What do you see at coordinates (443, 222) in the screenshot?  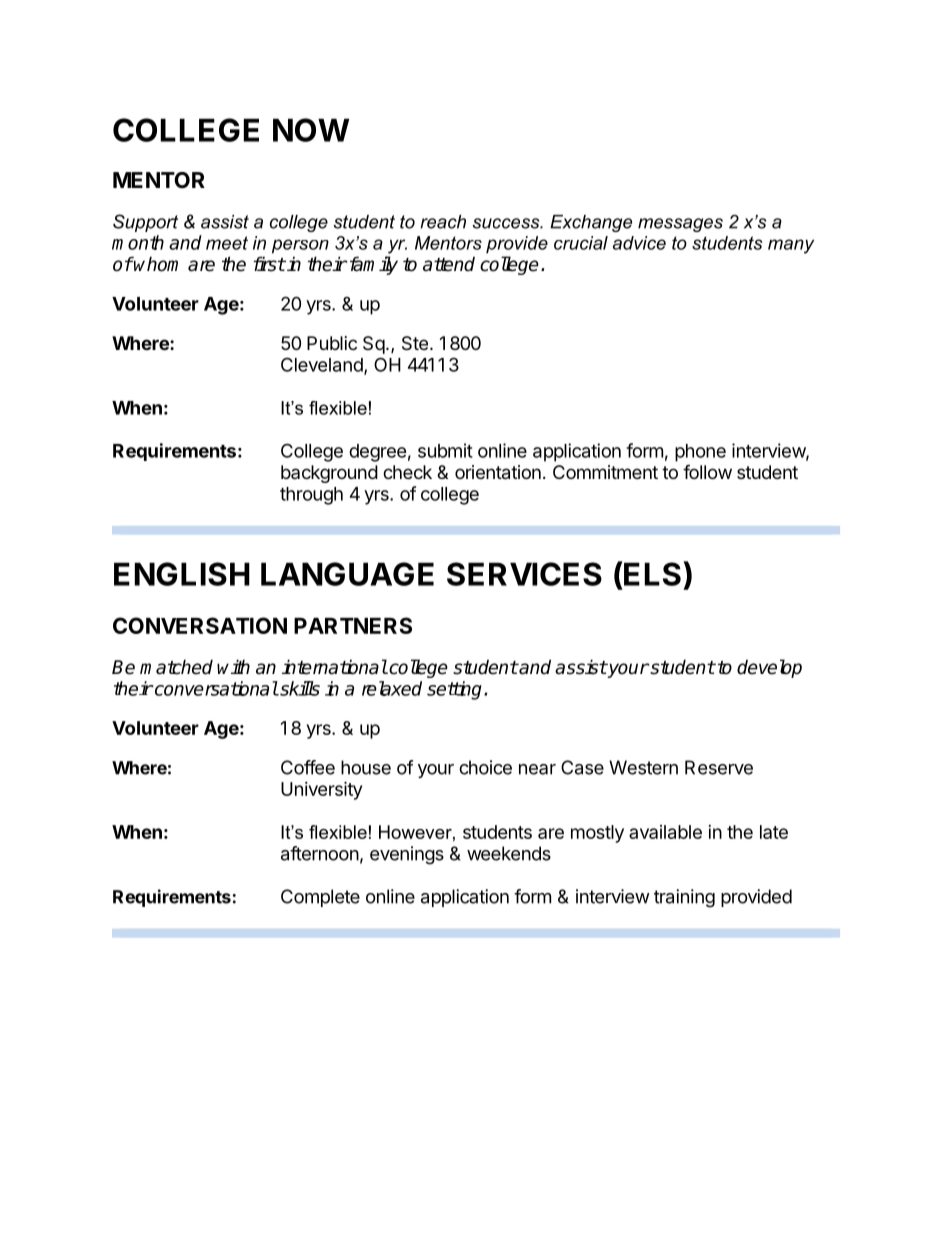 I see `reach` at bounding box center [443, 222].
